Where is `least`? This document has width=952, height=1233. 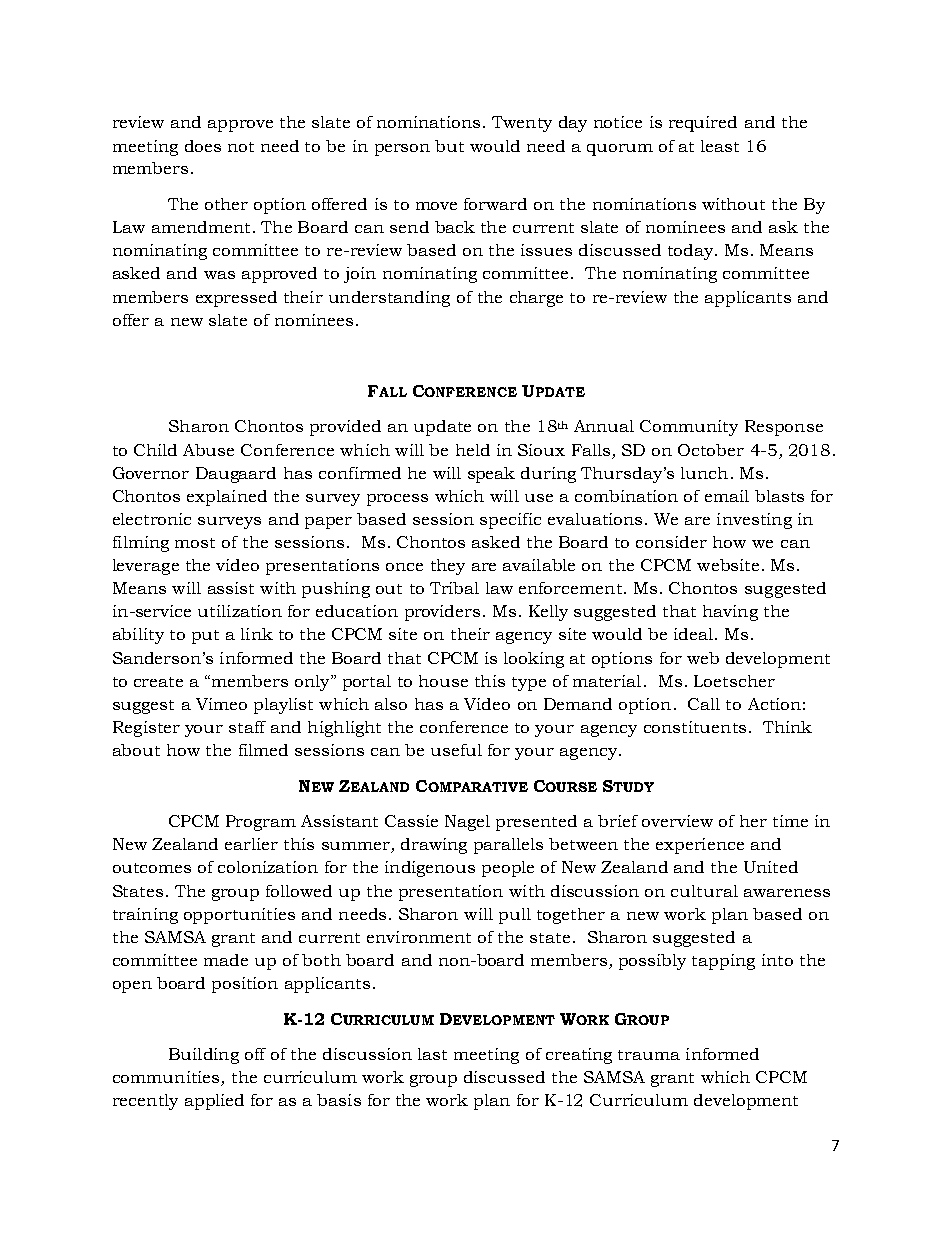
least is located at coordinates (720, 146).
